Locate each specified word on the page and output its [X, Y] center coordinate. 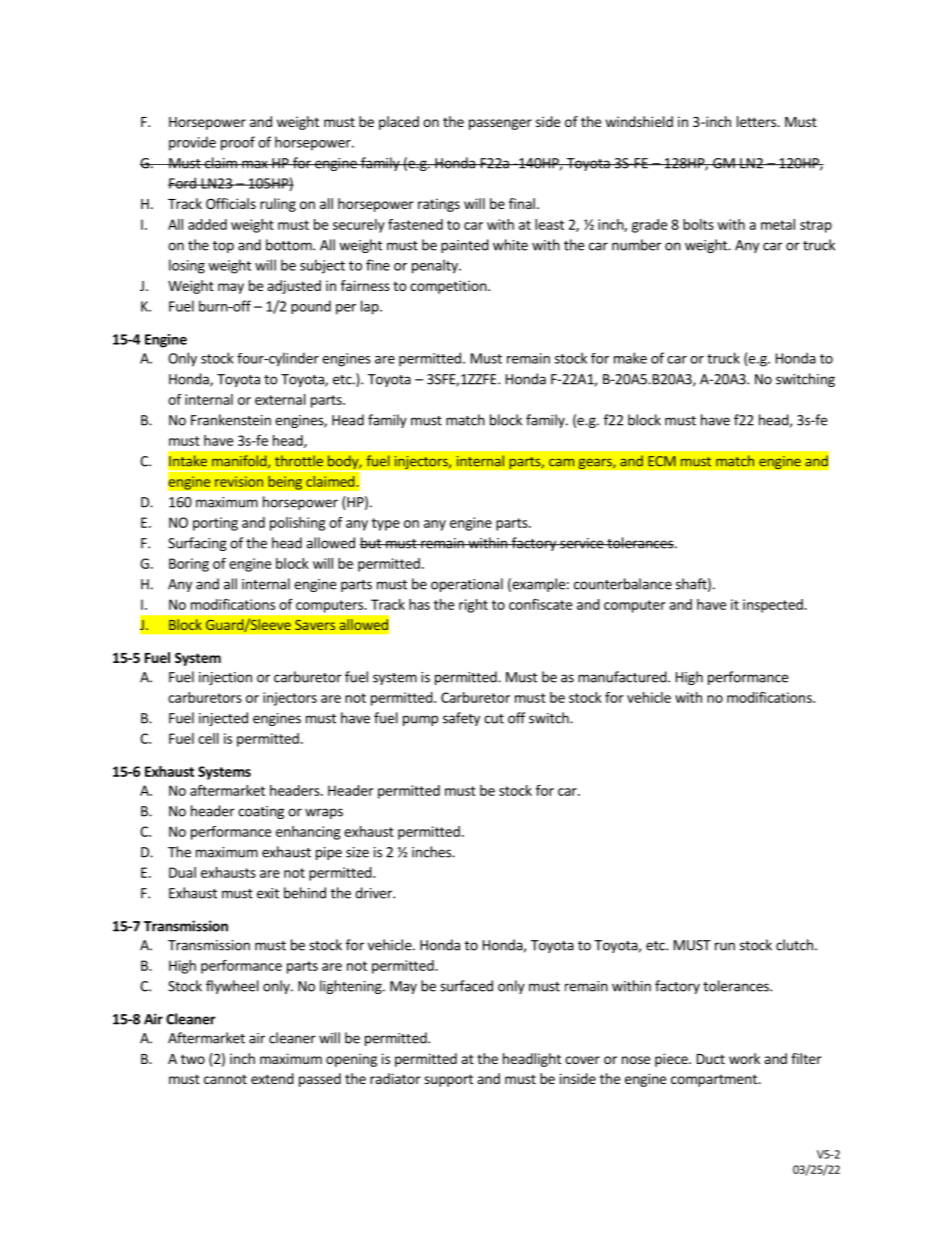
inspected [774, 606]
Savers [315, 625]
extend [272, 1078]
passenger [500, 124]
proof [238, 143]
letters [758, 121]
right [473, 606]
